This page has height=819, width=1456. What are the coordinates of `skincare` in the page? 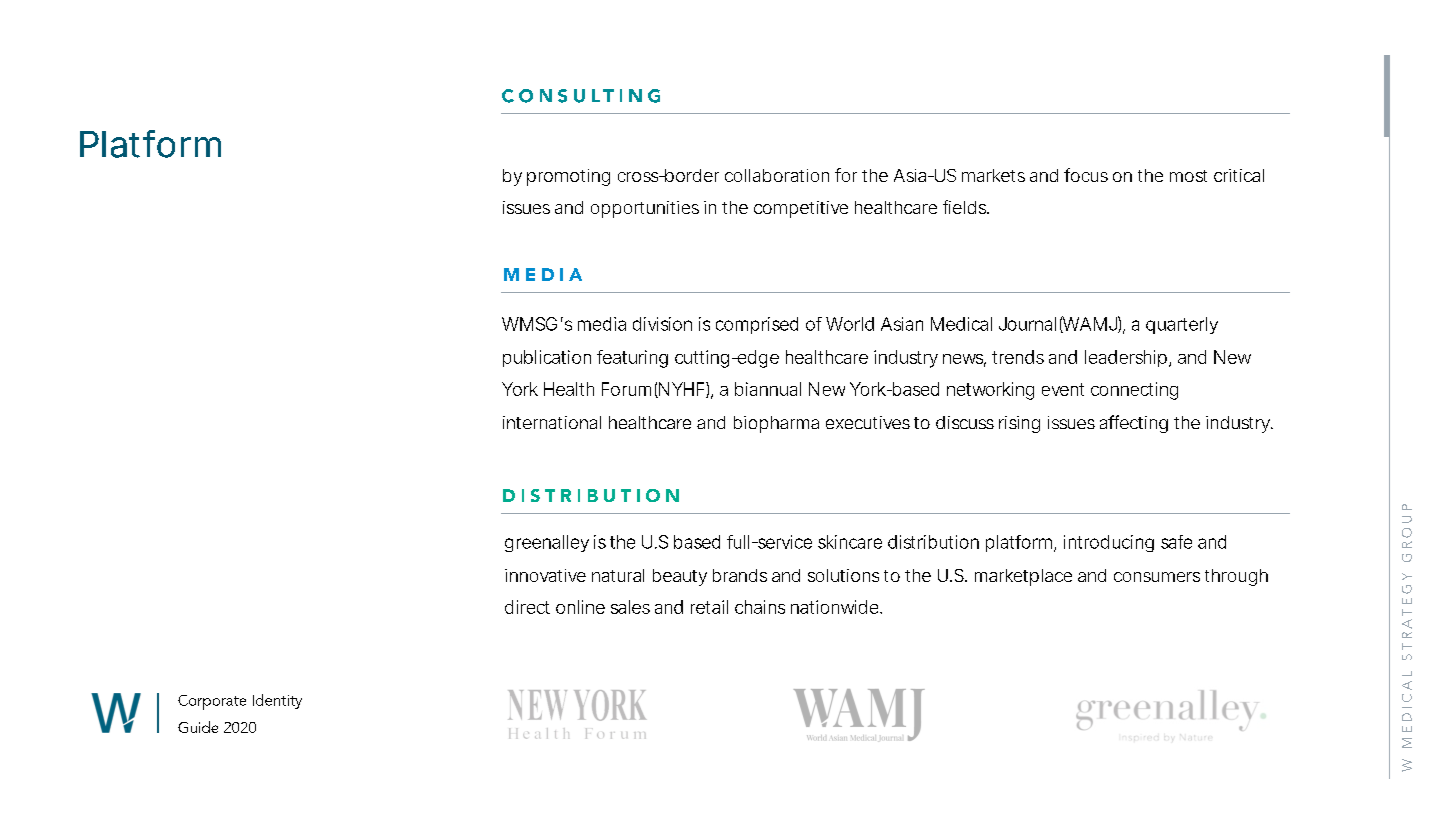 It's located at (850, 542).
